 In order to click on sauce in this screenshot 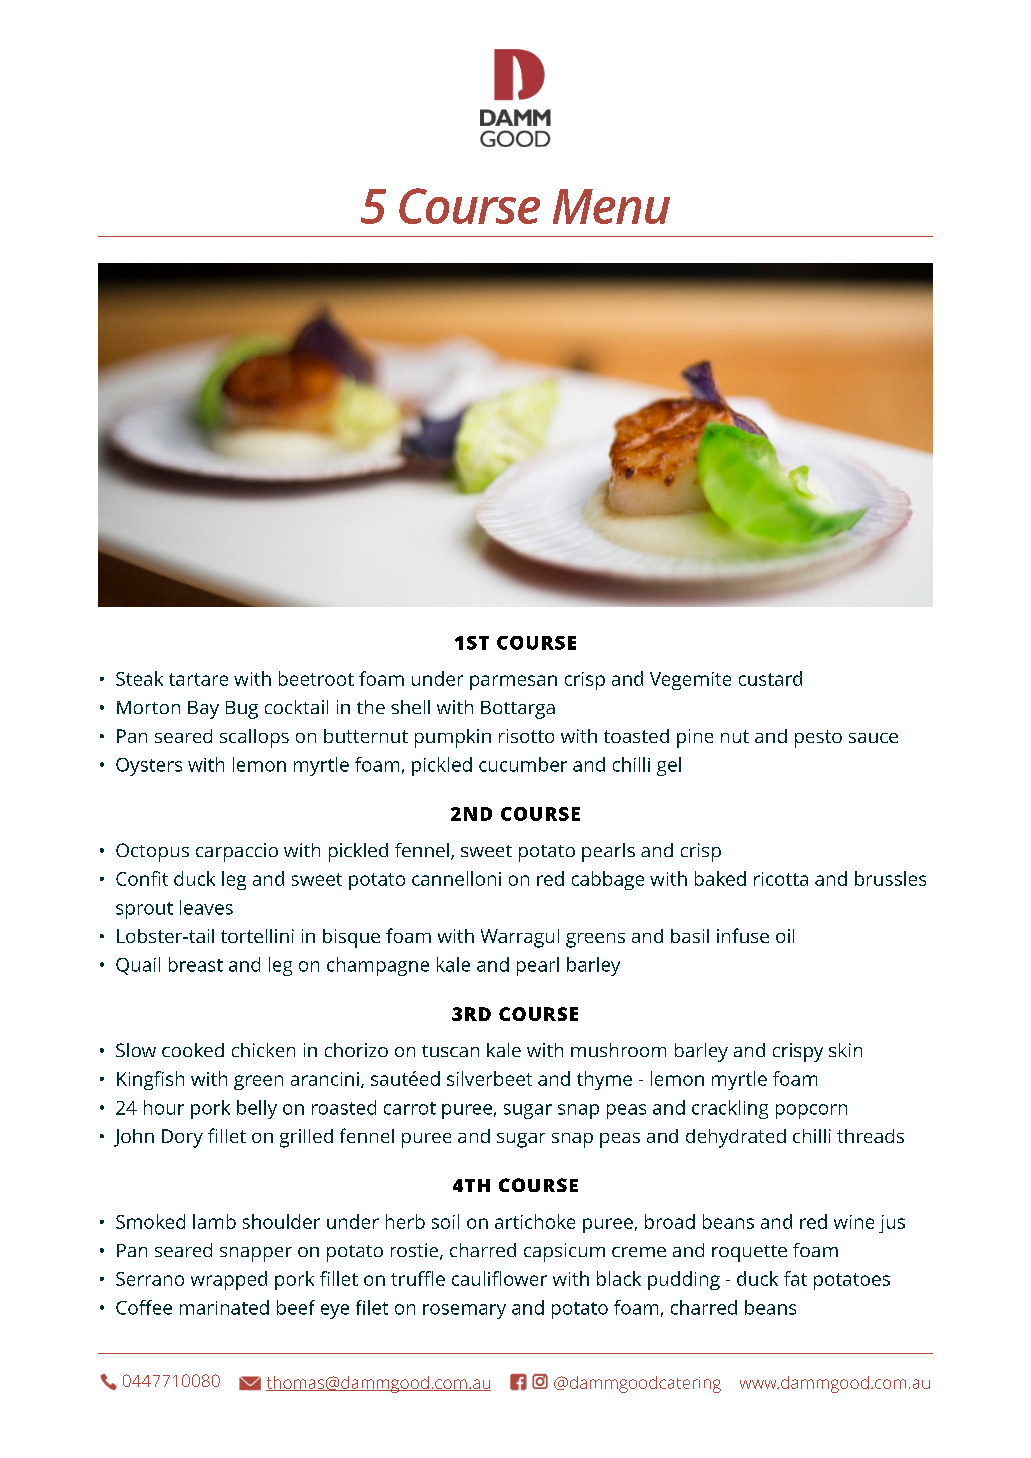, I will do `click(873, 738)`.
